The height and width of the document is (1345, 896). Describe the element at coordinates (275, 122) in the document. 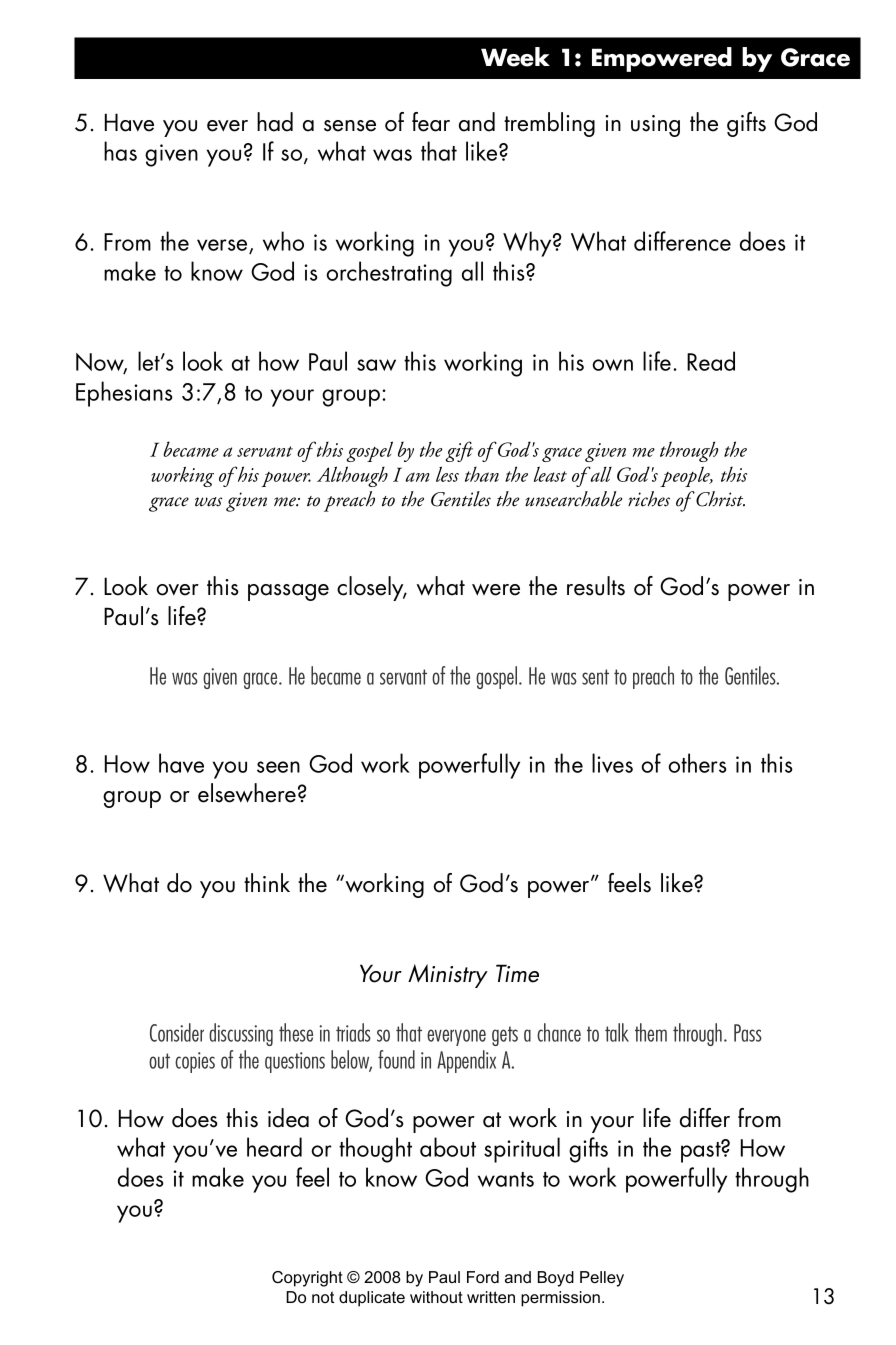

I see `had` at that location.
